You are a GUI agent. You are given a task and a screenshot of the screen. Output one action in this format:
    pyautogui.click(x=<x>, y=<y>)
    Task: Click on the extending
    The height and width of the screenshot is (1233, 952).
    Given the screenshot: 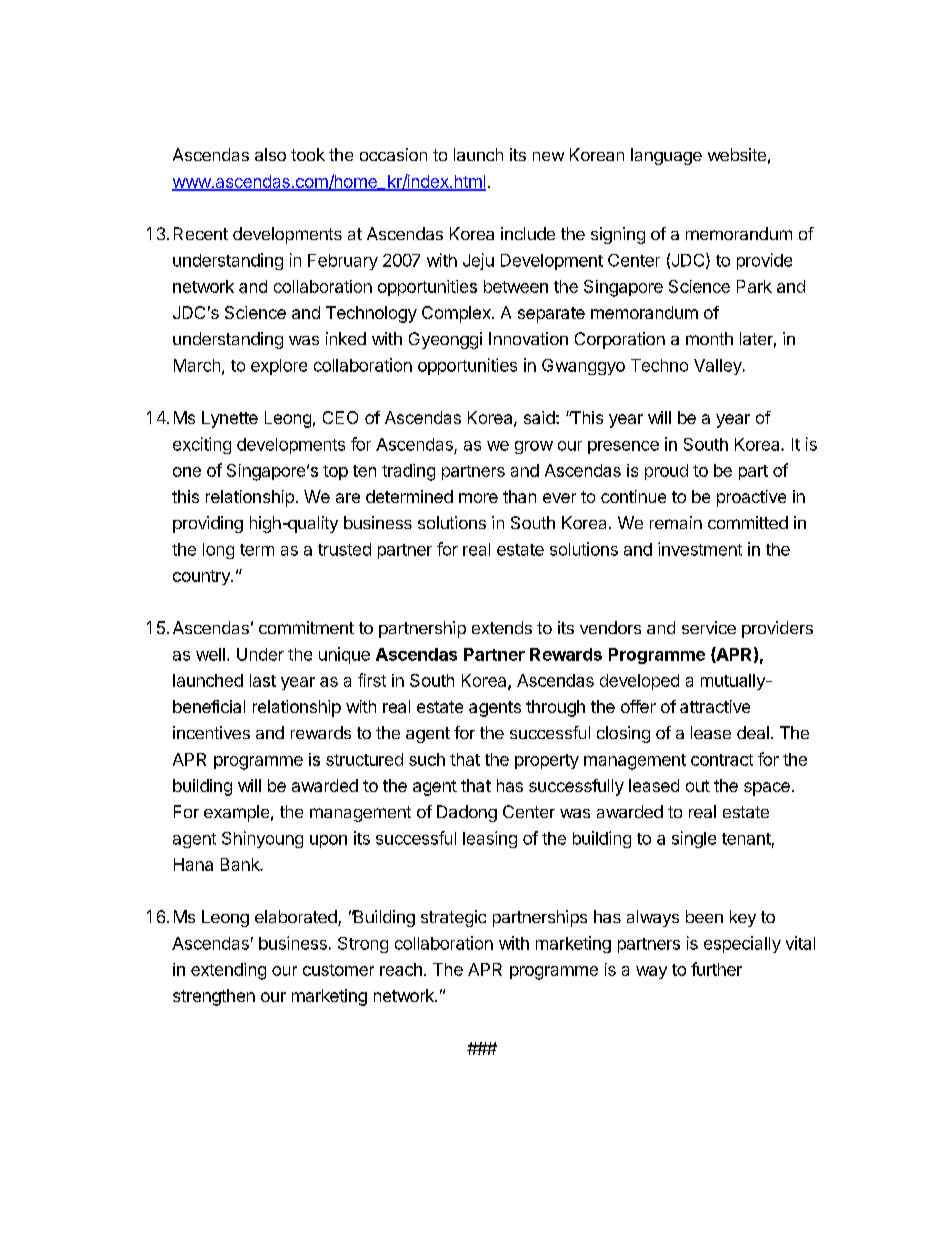 What is the action you would take?
    pyautogui.click(x=228, y=971)
